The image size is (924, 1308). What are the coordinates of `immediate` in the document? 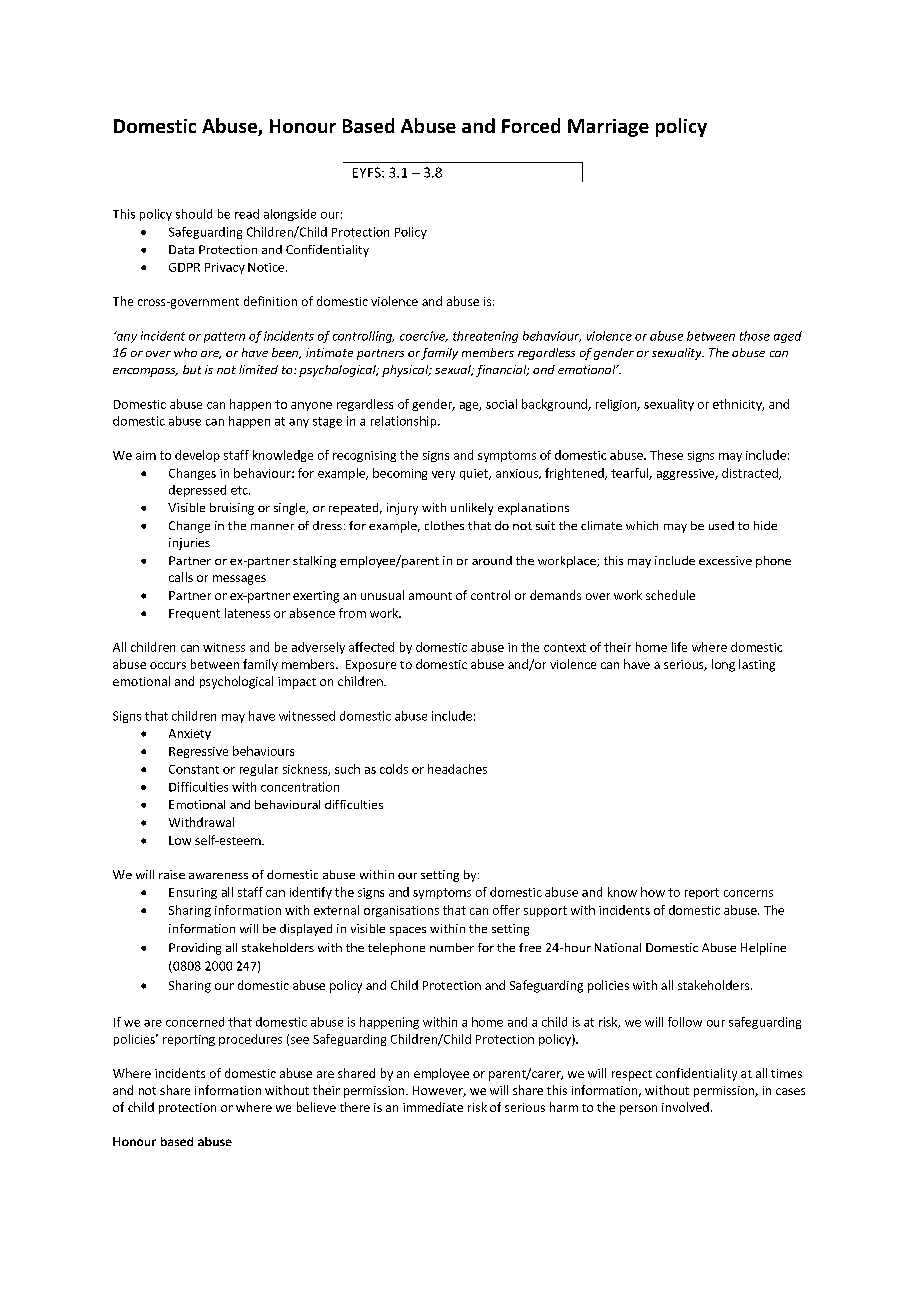 It's located at (433, 1107).
